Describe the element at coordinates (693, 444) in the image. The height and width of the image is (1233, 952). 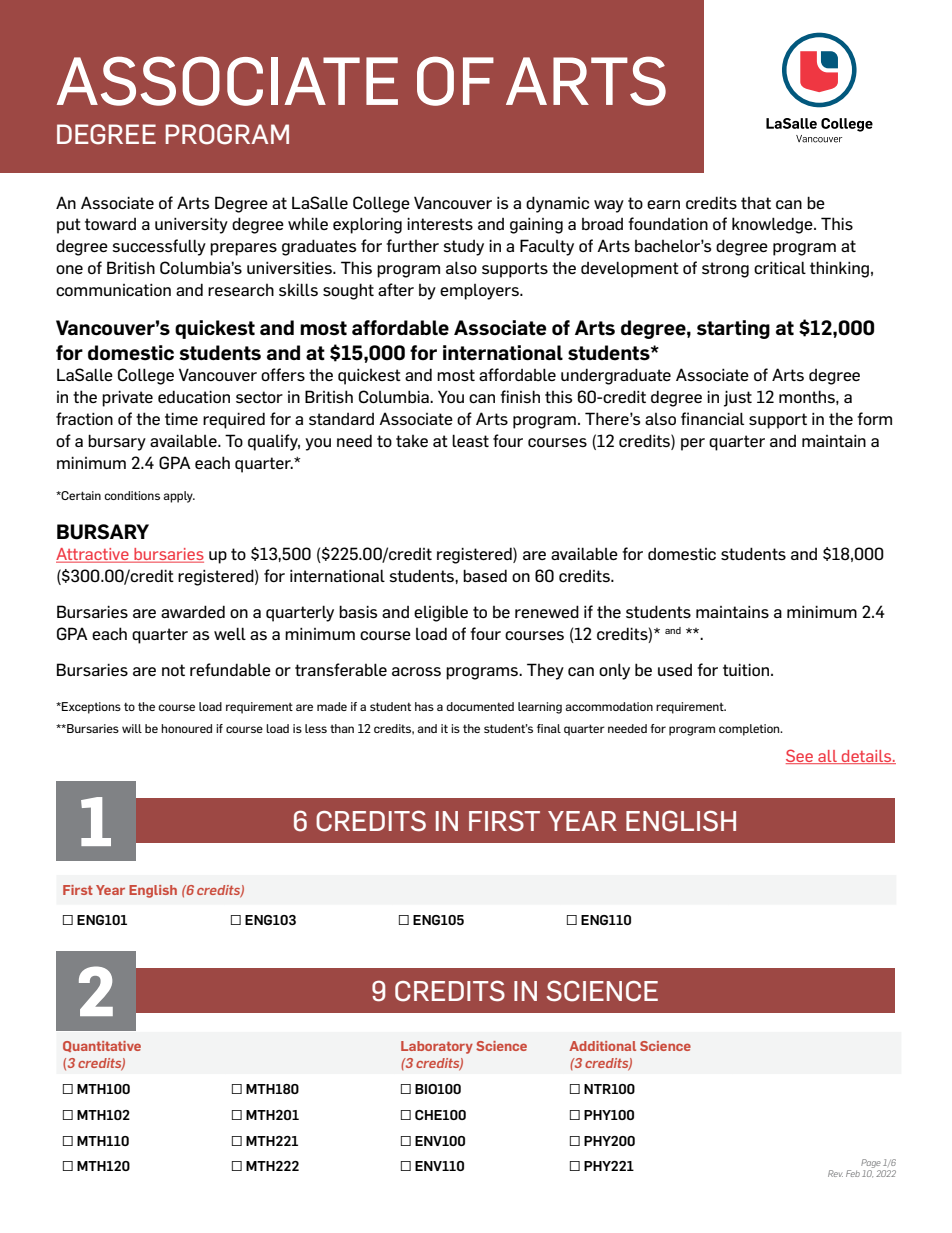
I see `per` at that location.
